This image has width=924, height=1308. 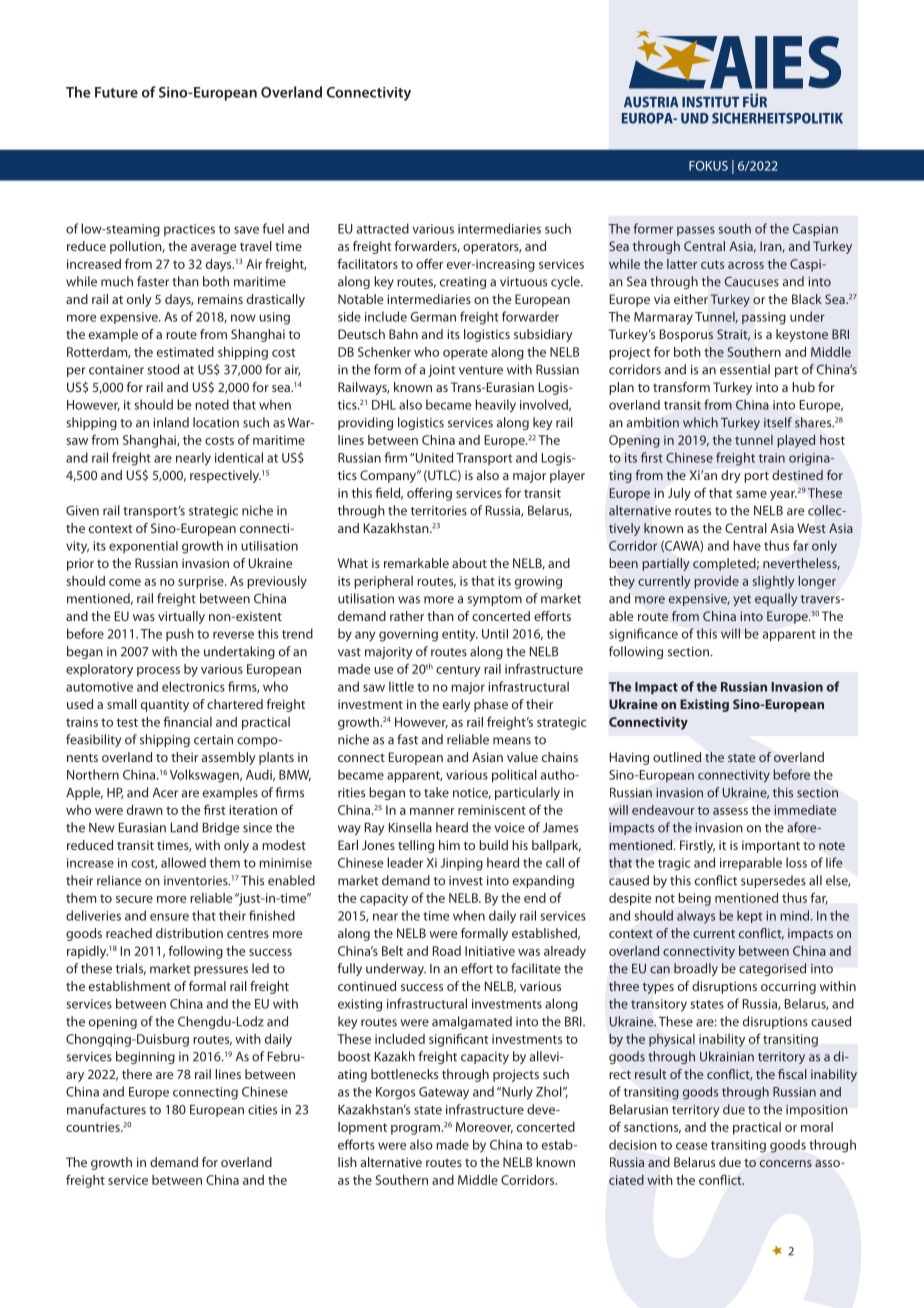 I want to click on attracted, so click(x=383, y=228).
